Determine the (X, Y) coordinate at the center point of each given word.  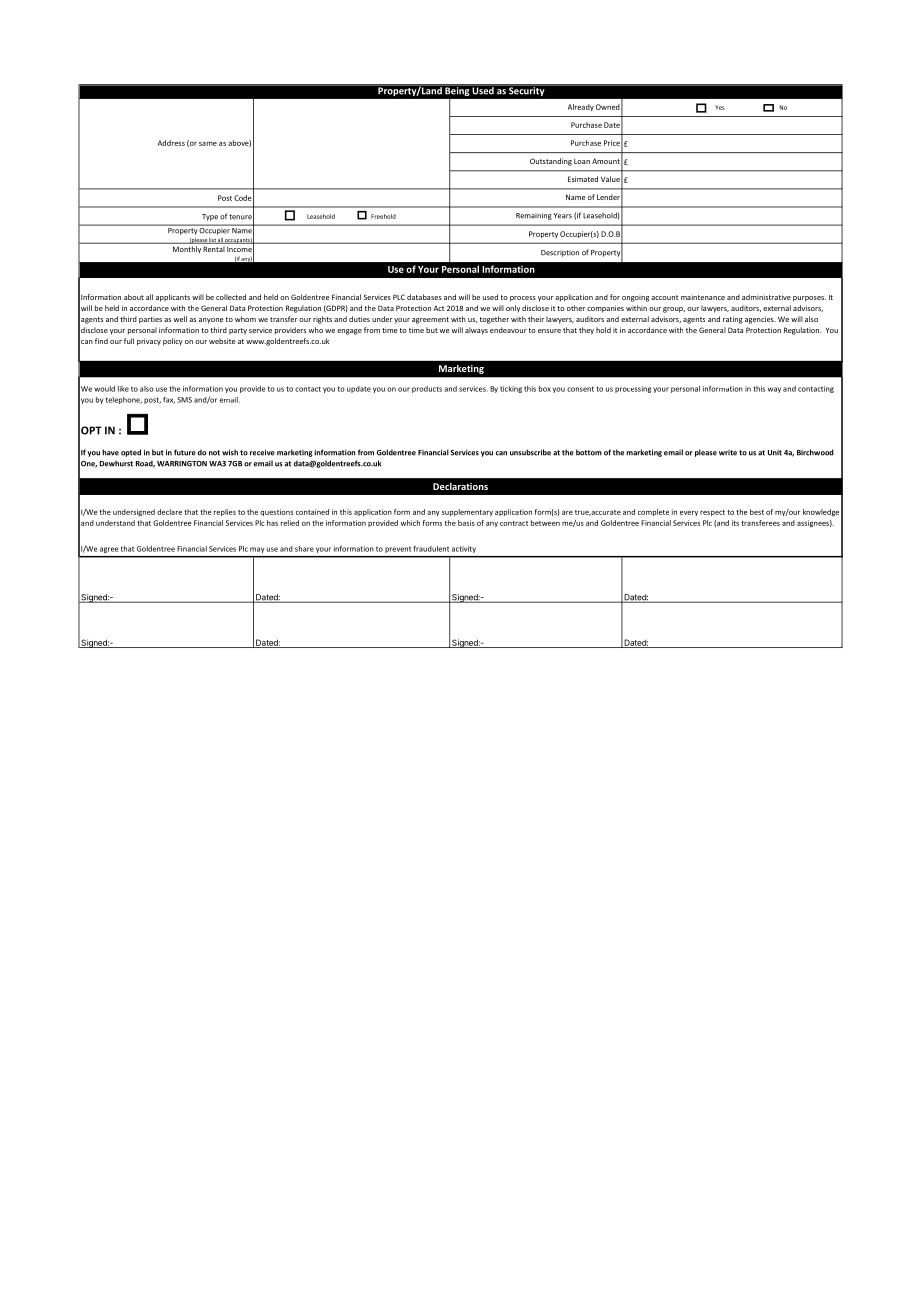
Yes (720, 107)
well (180, 319)
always (476, 331)
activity (464, 549)
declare (169, 512)
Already (581, 107)
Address (171, 143)
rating (733, 320)
